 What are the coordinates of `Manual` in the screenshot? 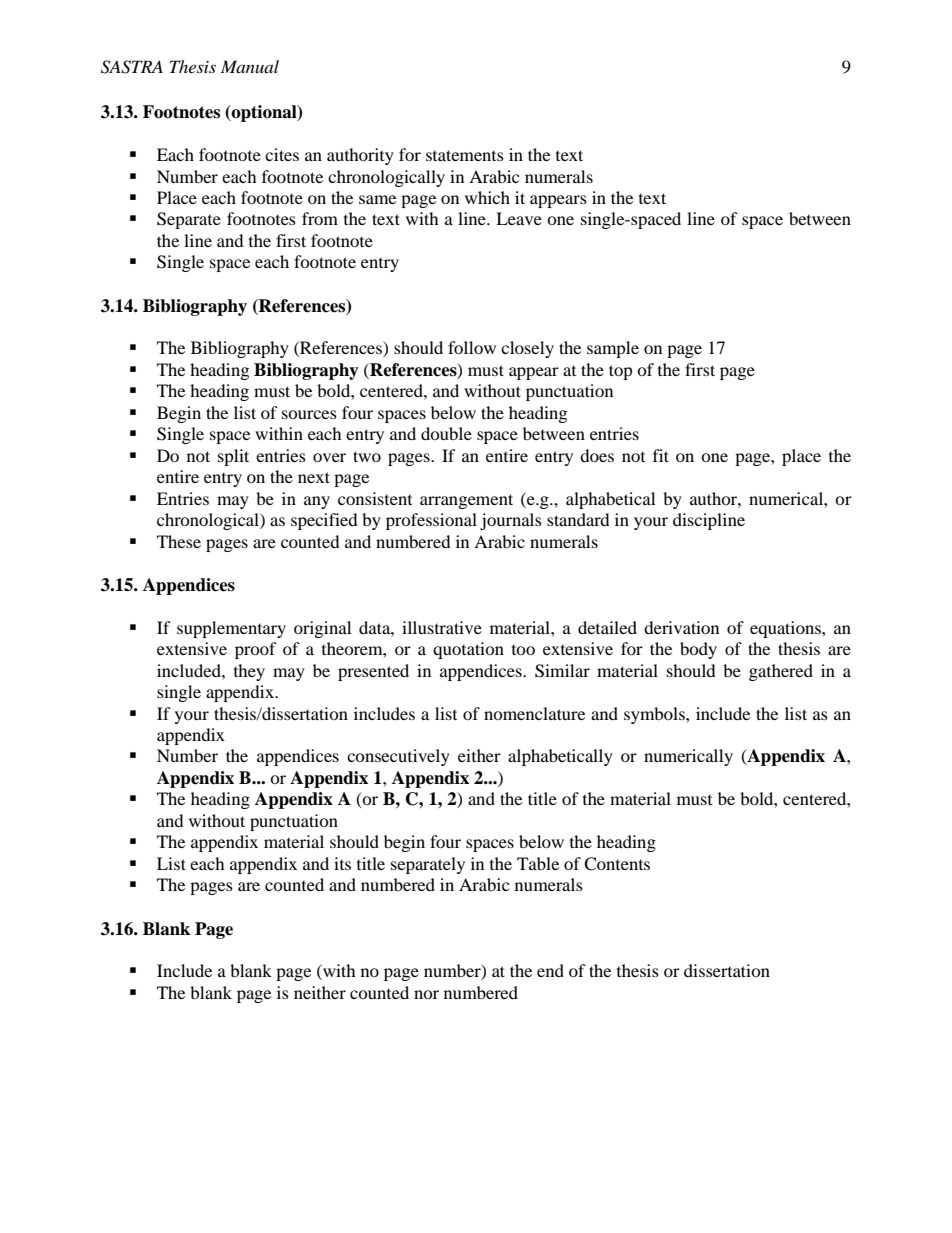 It's located at (250, 66).
